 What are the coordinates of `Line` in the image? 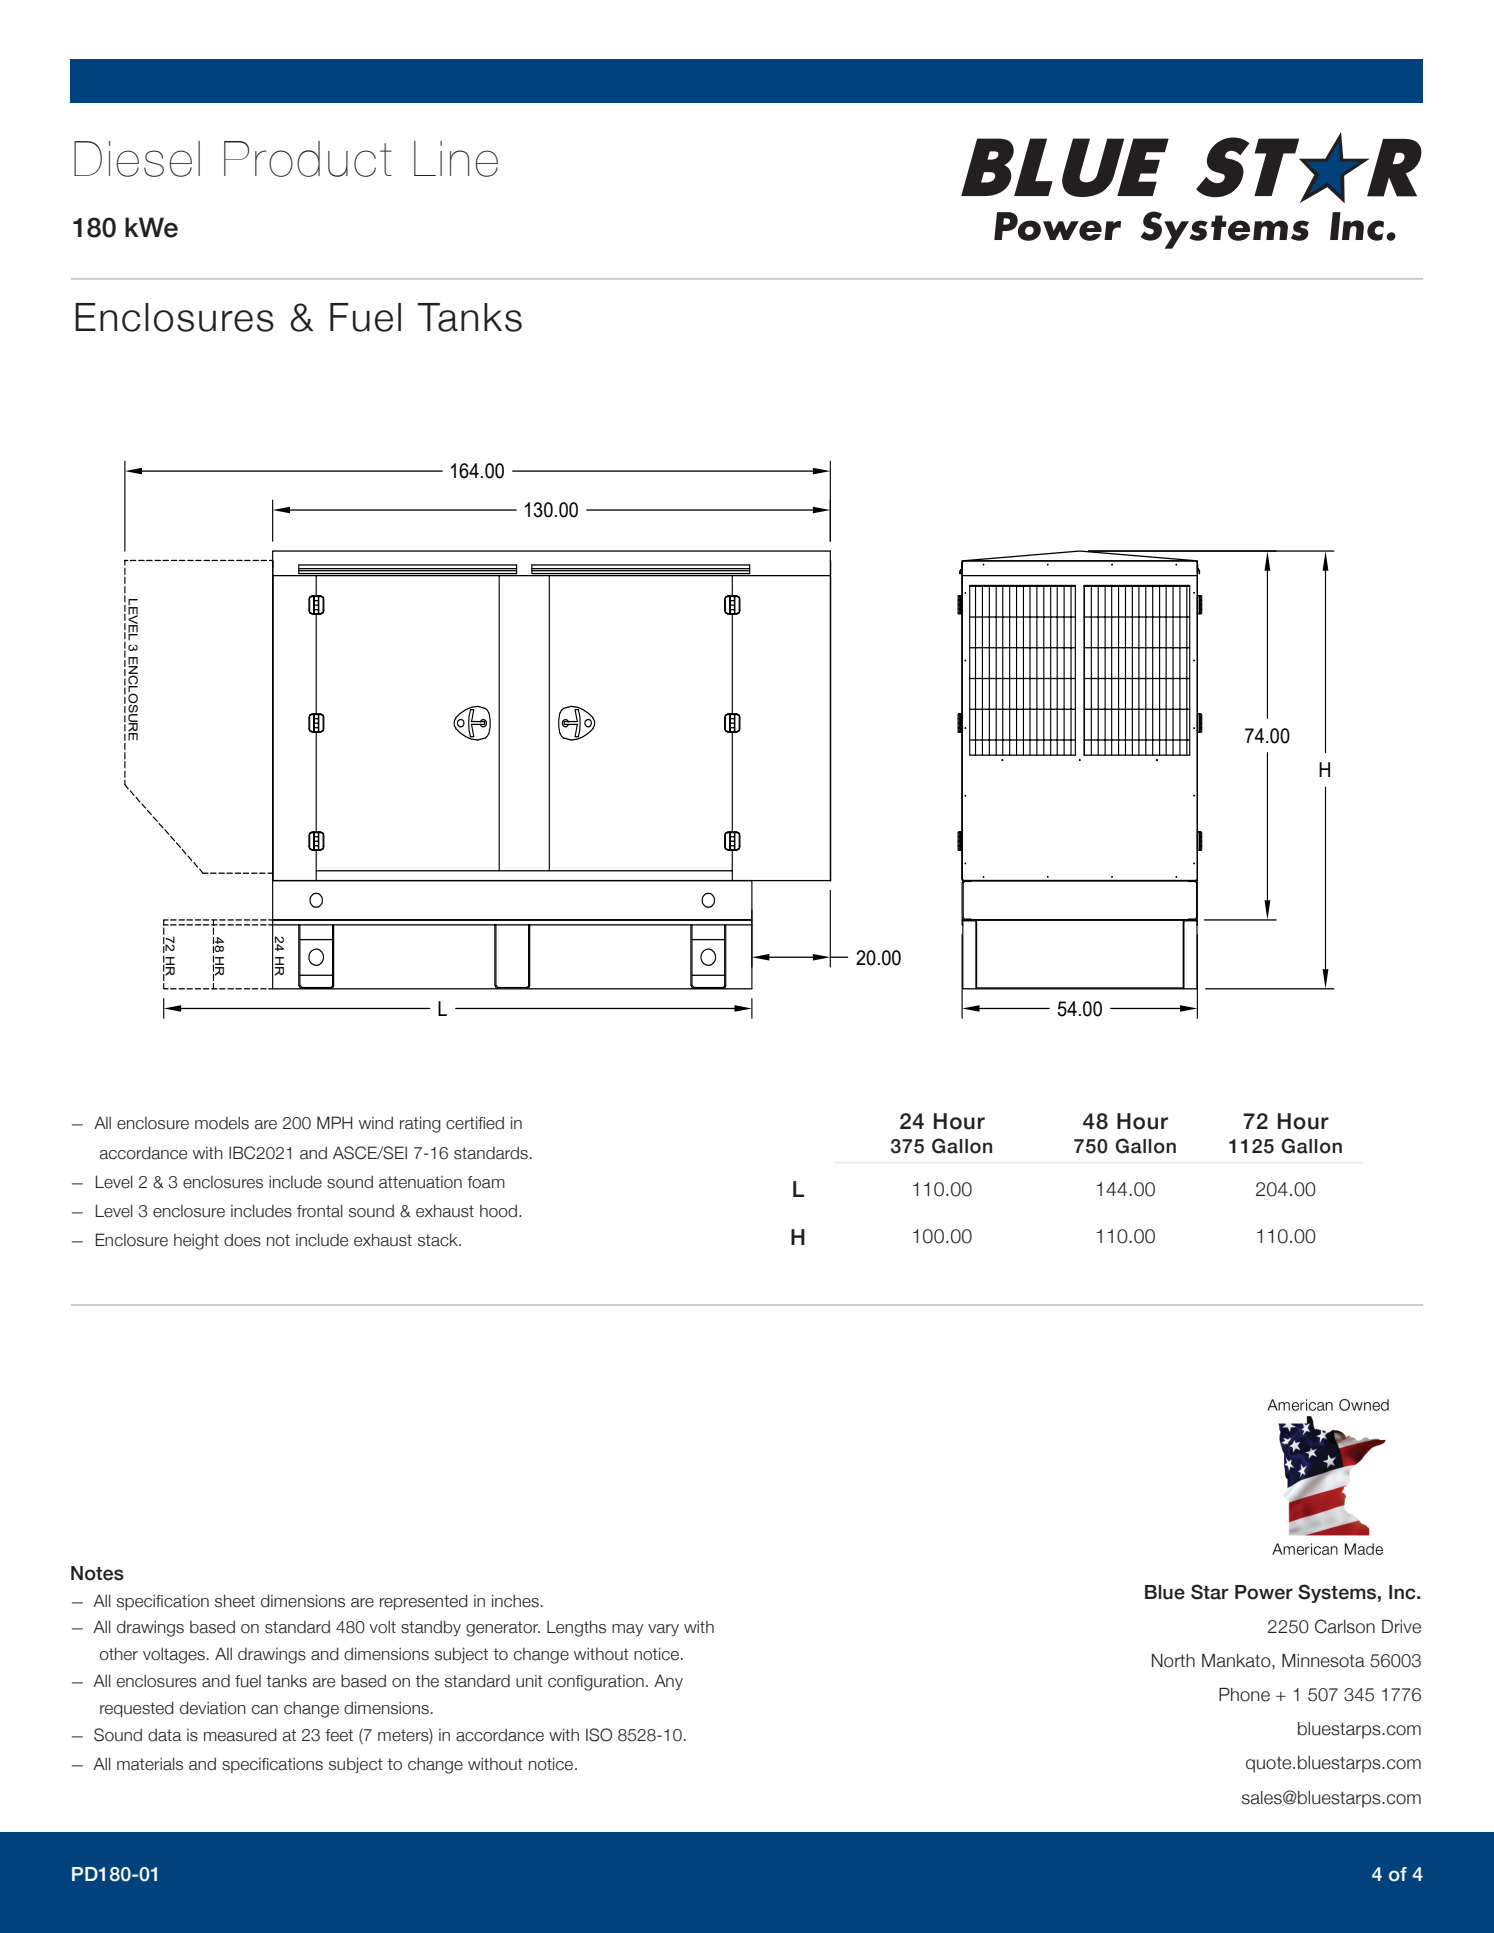 It's located at (456, 159).
